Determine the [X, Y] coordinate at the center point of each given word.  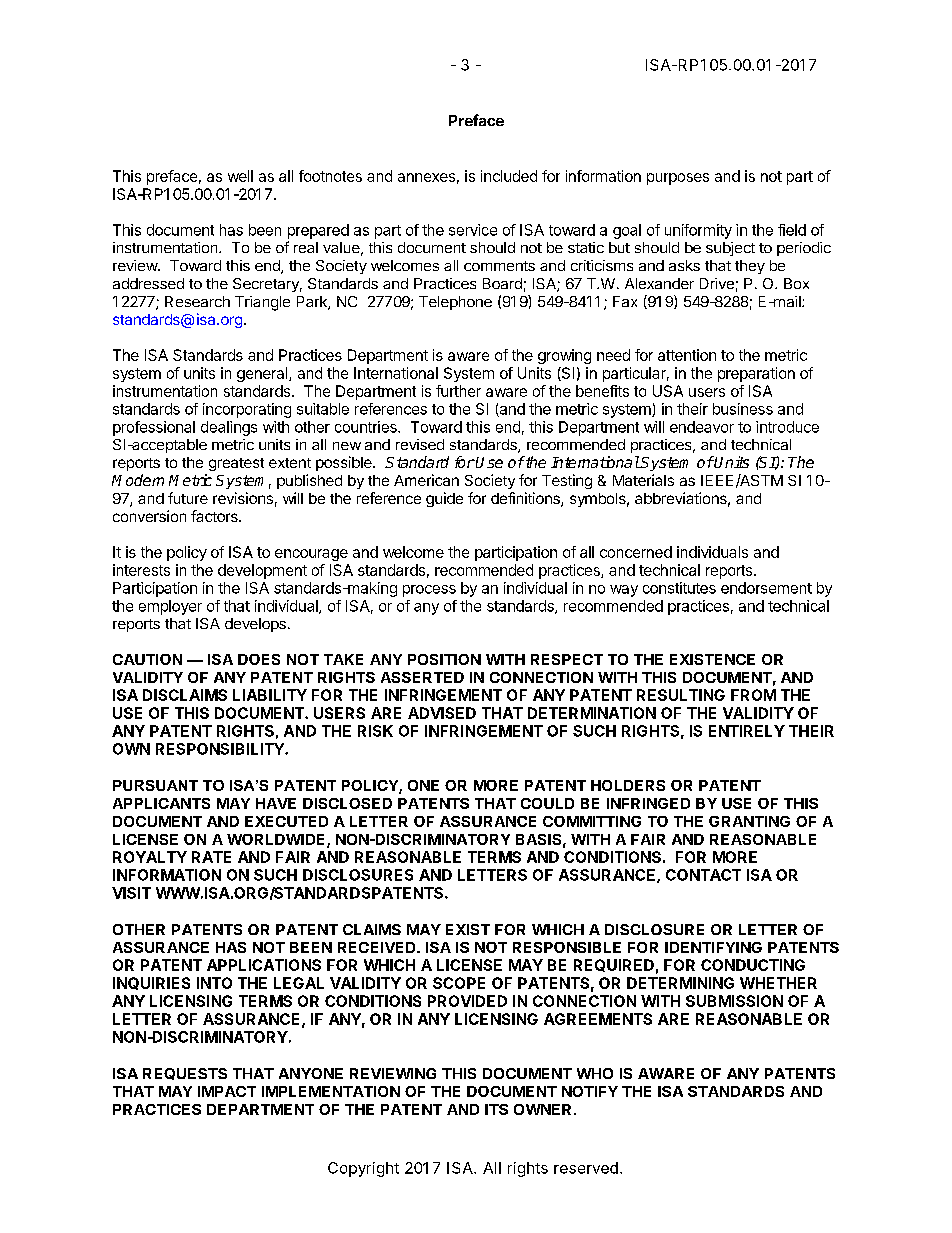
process [429, 591]
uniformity [698, 231]
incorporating [247, 410]
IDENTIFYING [713, 947]
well [240, 176]
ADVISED [442, 713]
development [262, 571]
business [743, 409]
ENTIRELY [747, 731]
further [458, 391]
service [473, 230]
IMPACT [227, 1091]
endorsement [766, 588]
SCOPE [459, 983]
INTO [214, 983]
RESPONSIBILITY [221, 749]
